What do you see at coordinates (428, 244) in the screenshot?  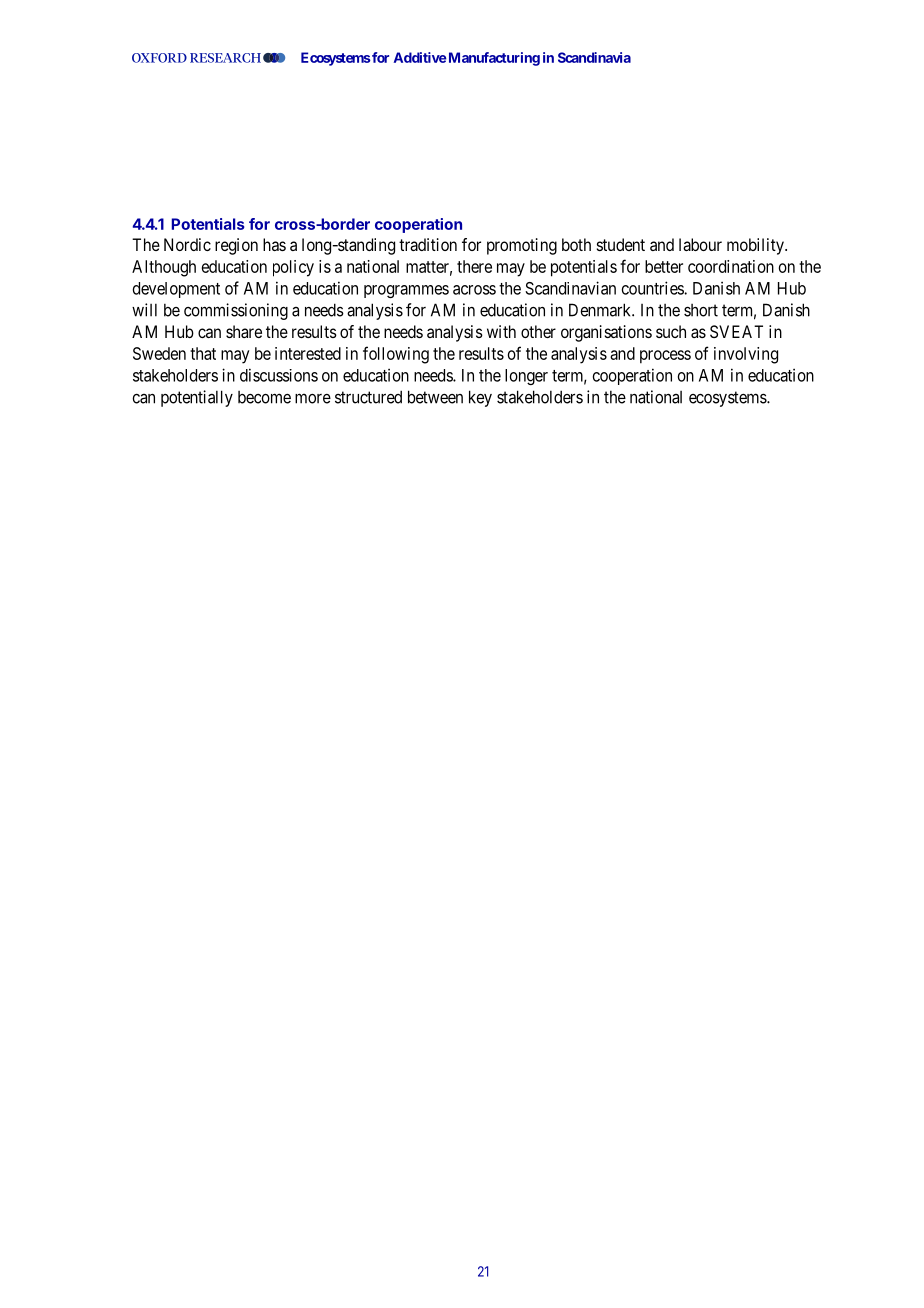 I see `tradition` at bounding box center [428, 244].
